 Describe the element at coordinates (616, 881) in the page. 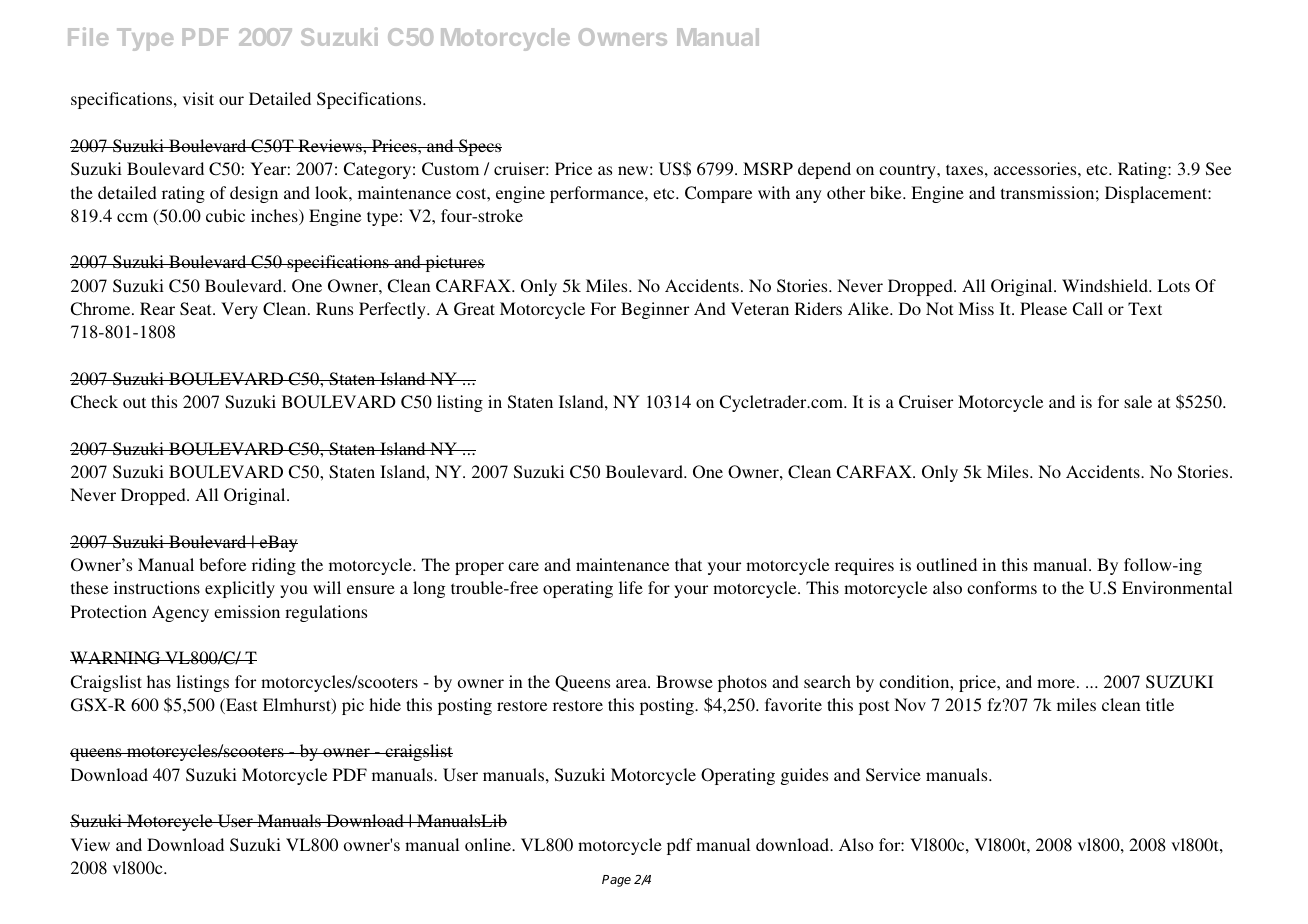

I see `Page` at that location.
